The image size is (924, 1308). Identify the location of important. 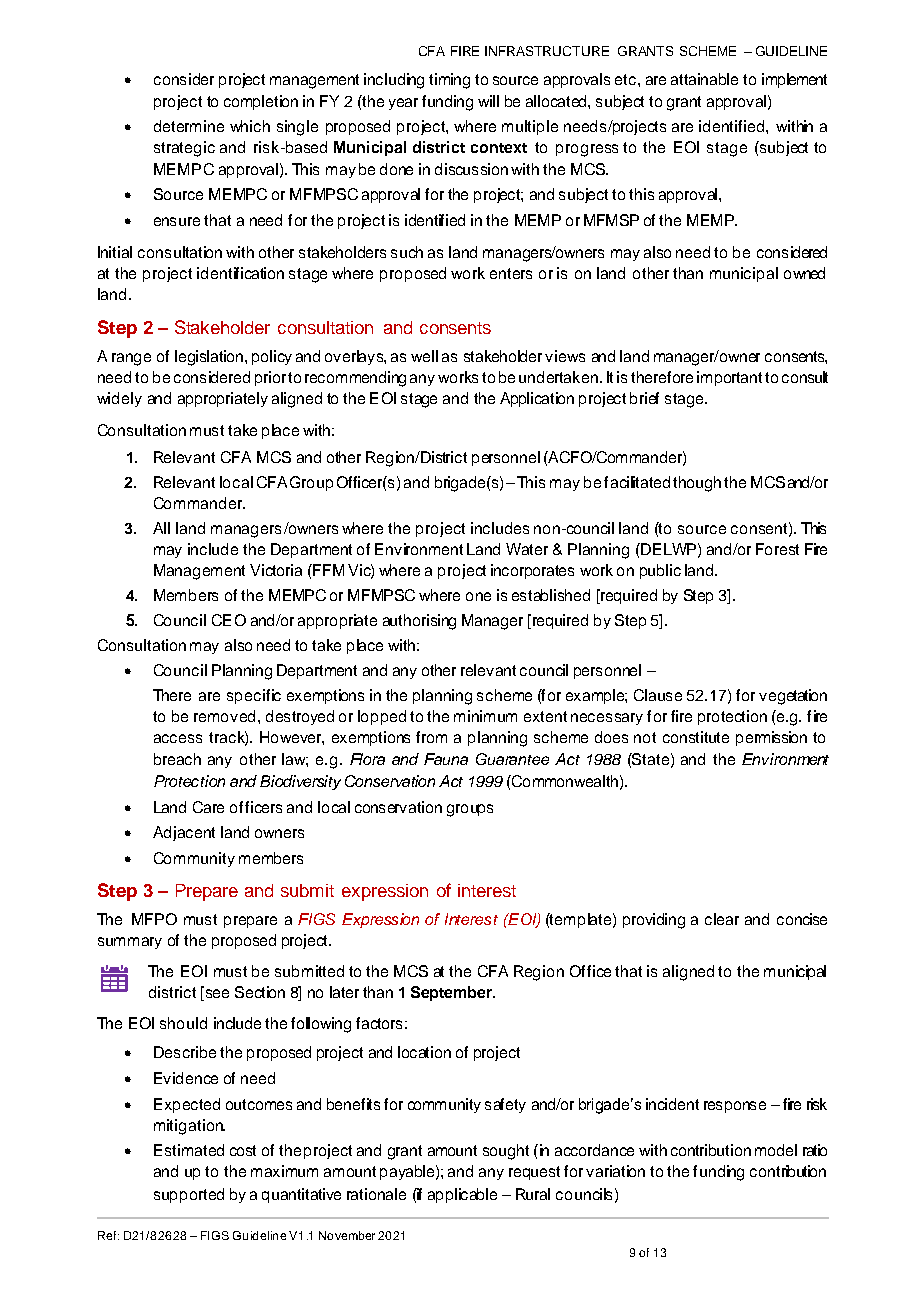
(729, 378).
